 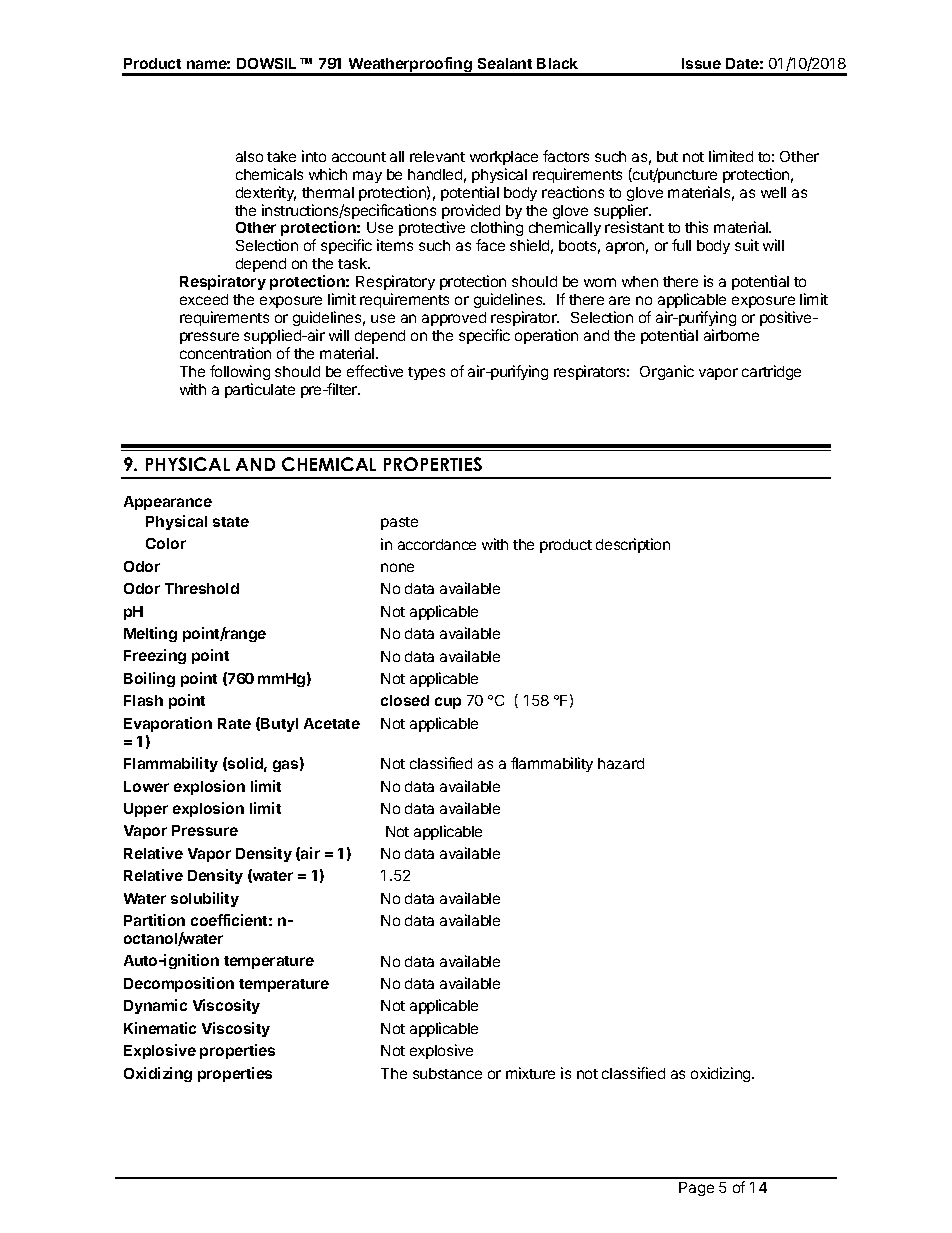 What do you see at coordinates (205, 899) in the screenshot?
I see `solubility` at bounding box center [205, 899].
